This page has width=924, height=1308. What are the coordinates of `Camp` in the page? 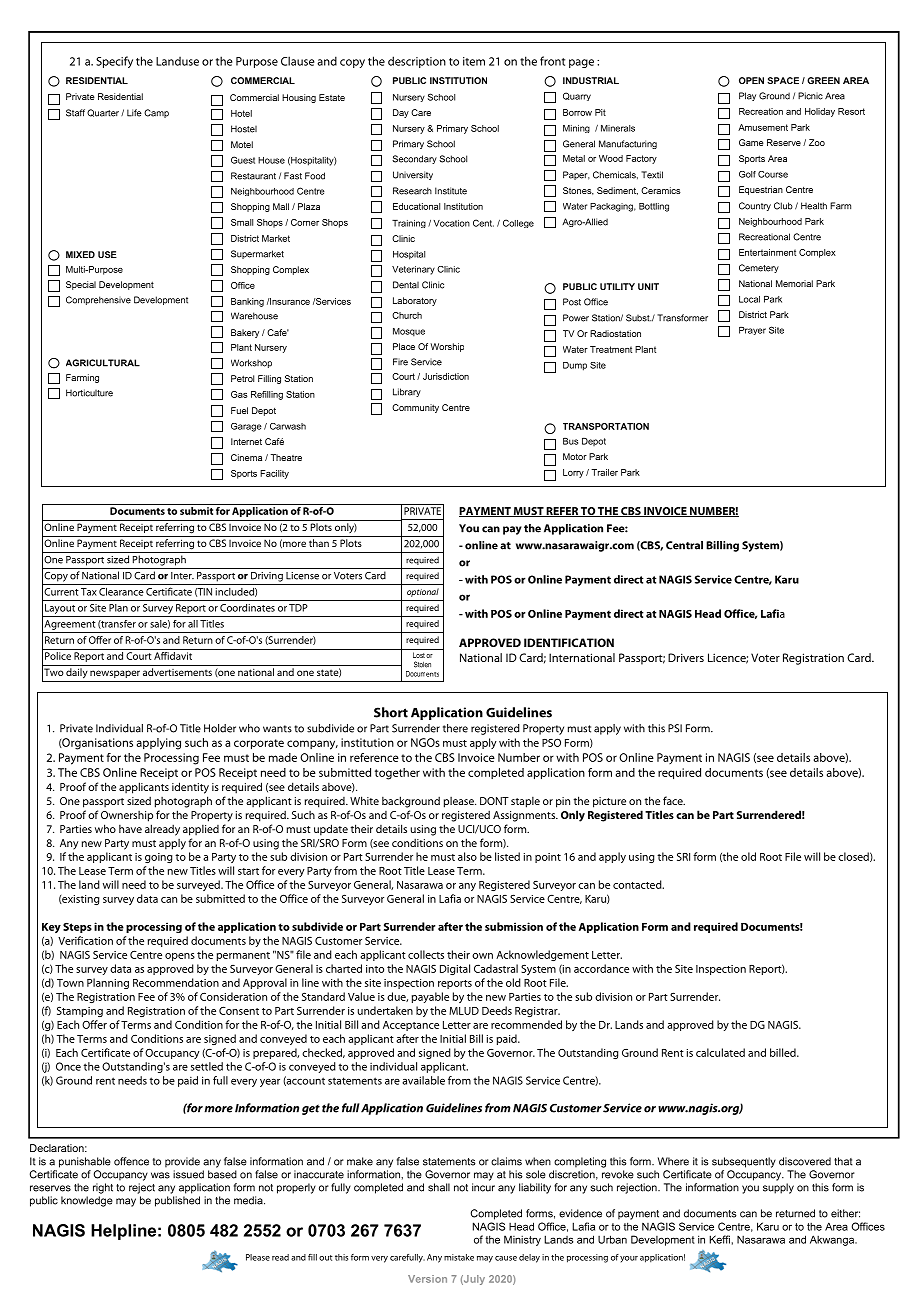 It's located at (156, 113).
